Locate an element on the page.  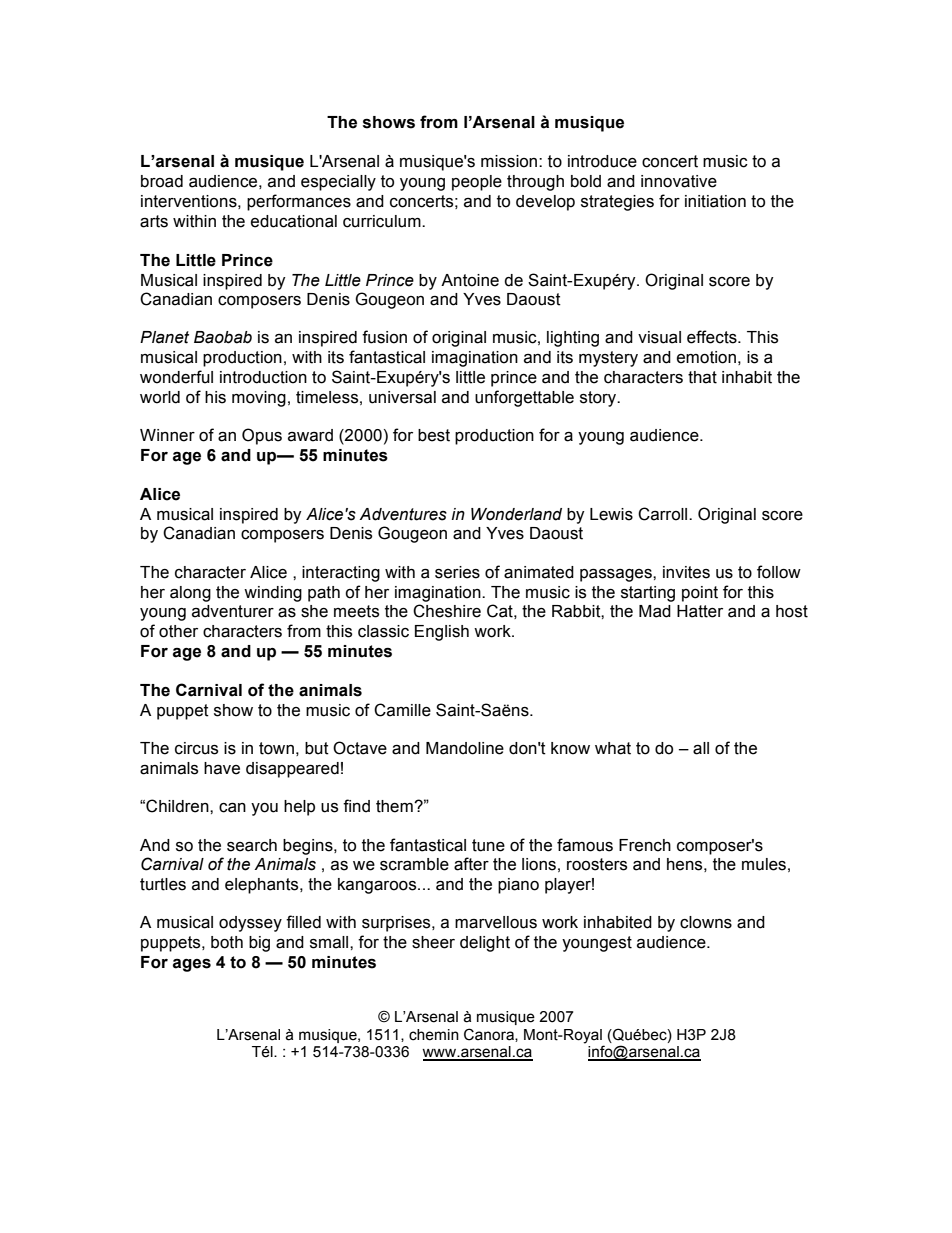
Opus is located at coordinates (262, 436).
